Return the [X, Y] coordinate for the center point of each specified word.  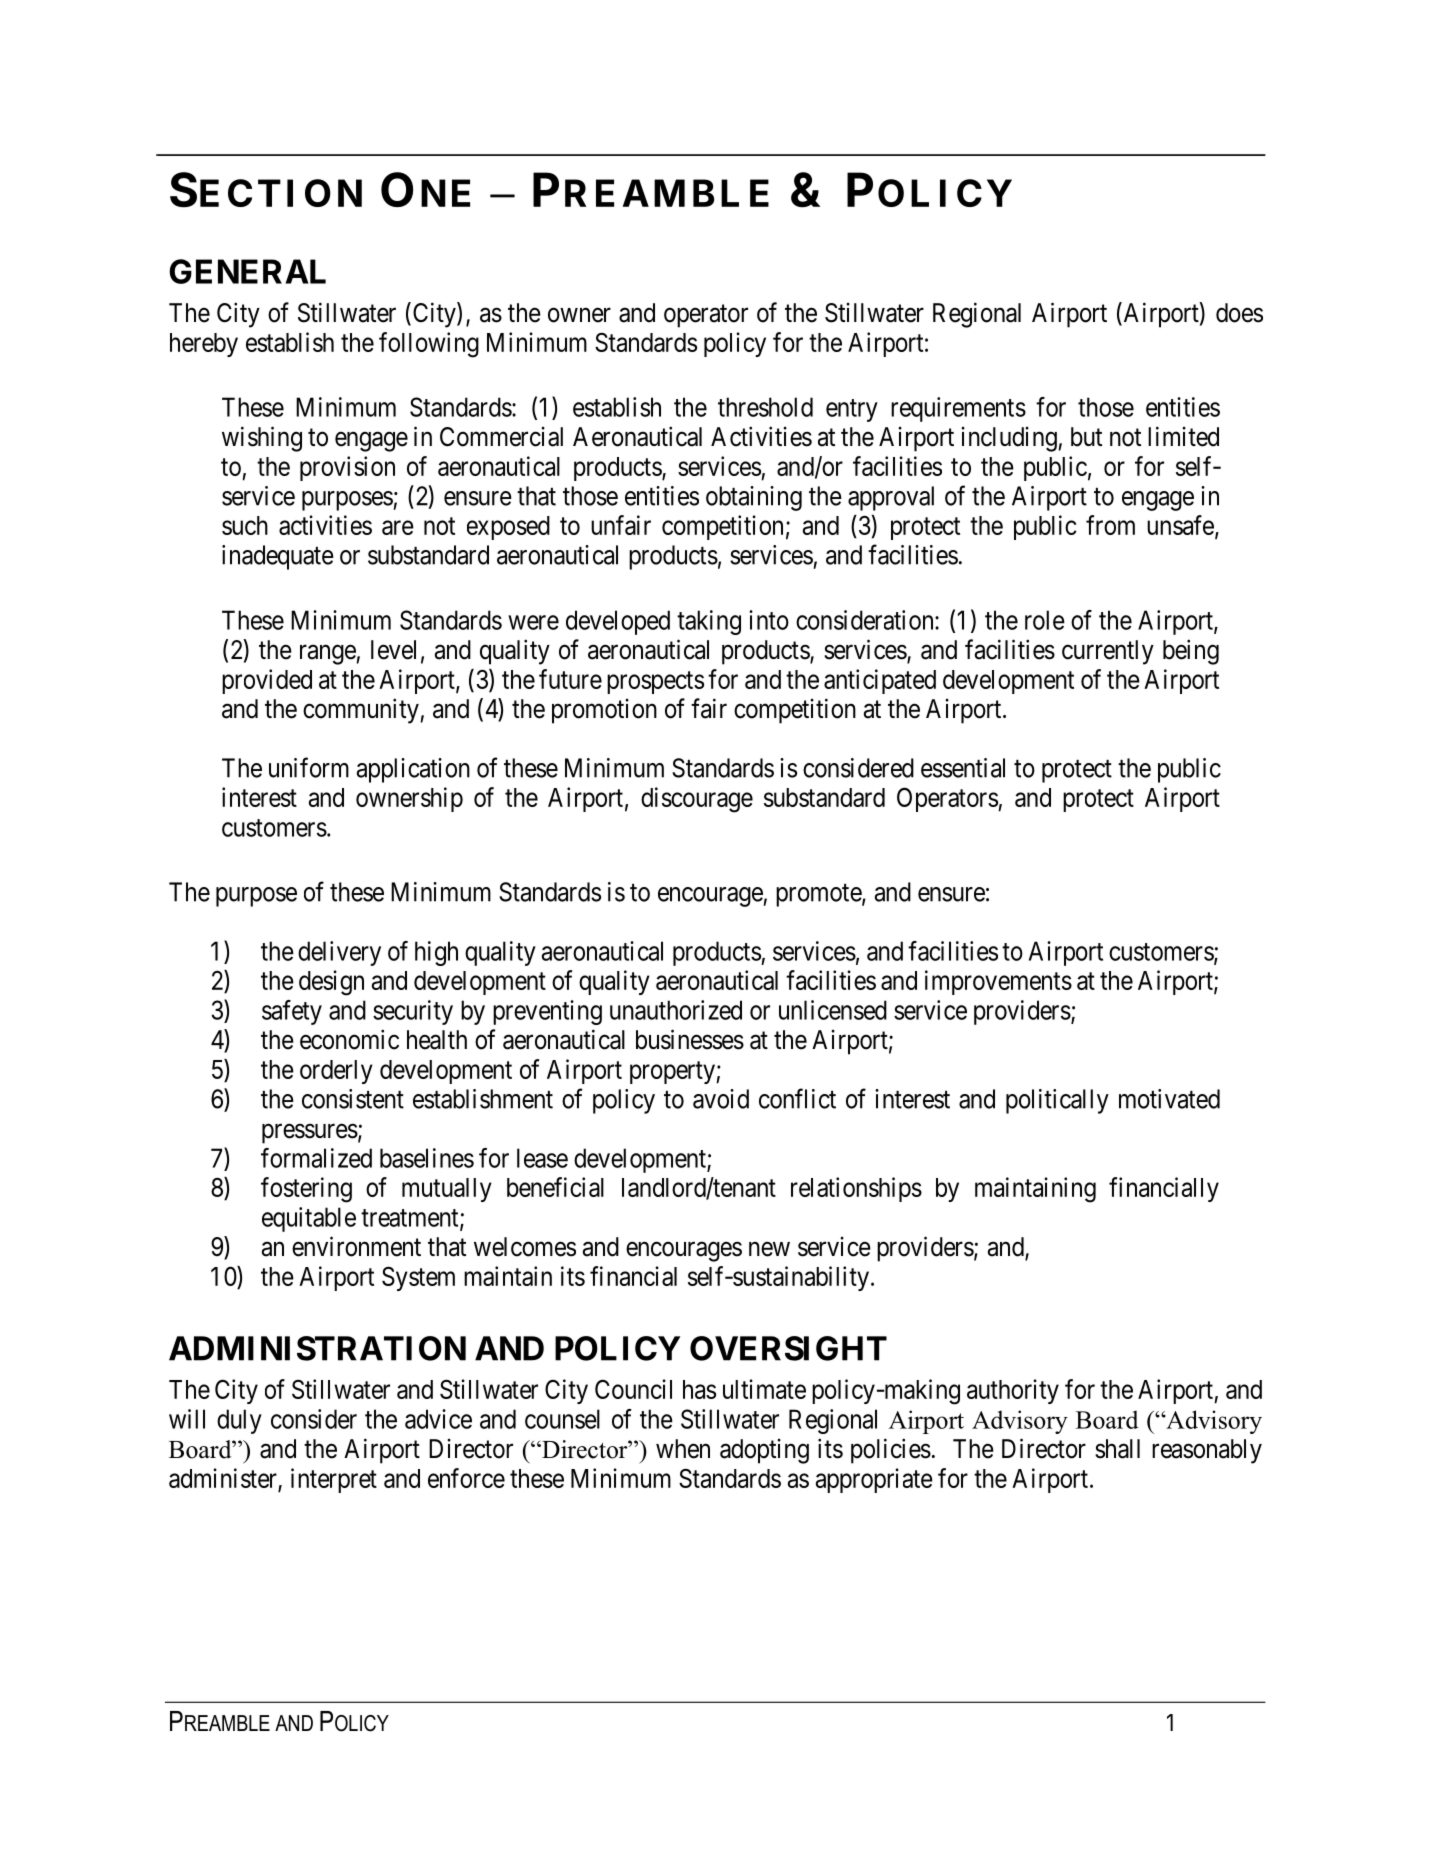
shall [1117, 1449]
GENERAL [247, 271]
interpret [334, 1480]
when [683, 1449]
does [1239, 313]
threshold [765, 407]
